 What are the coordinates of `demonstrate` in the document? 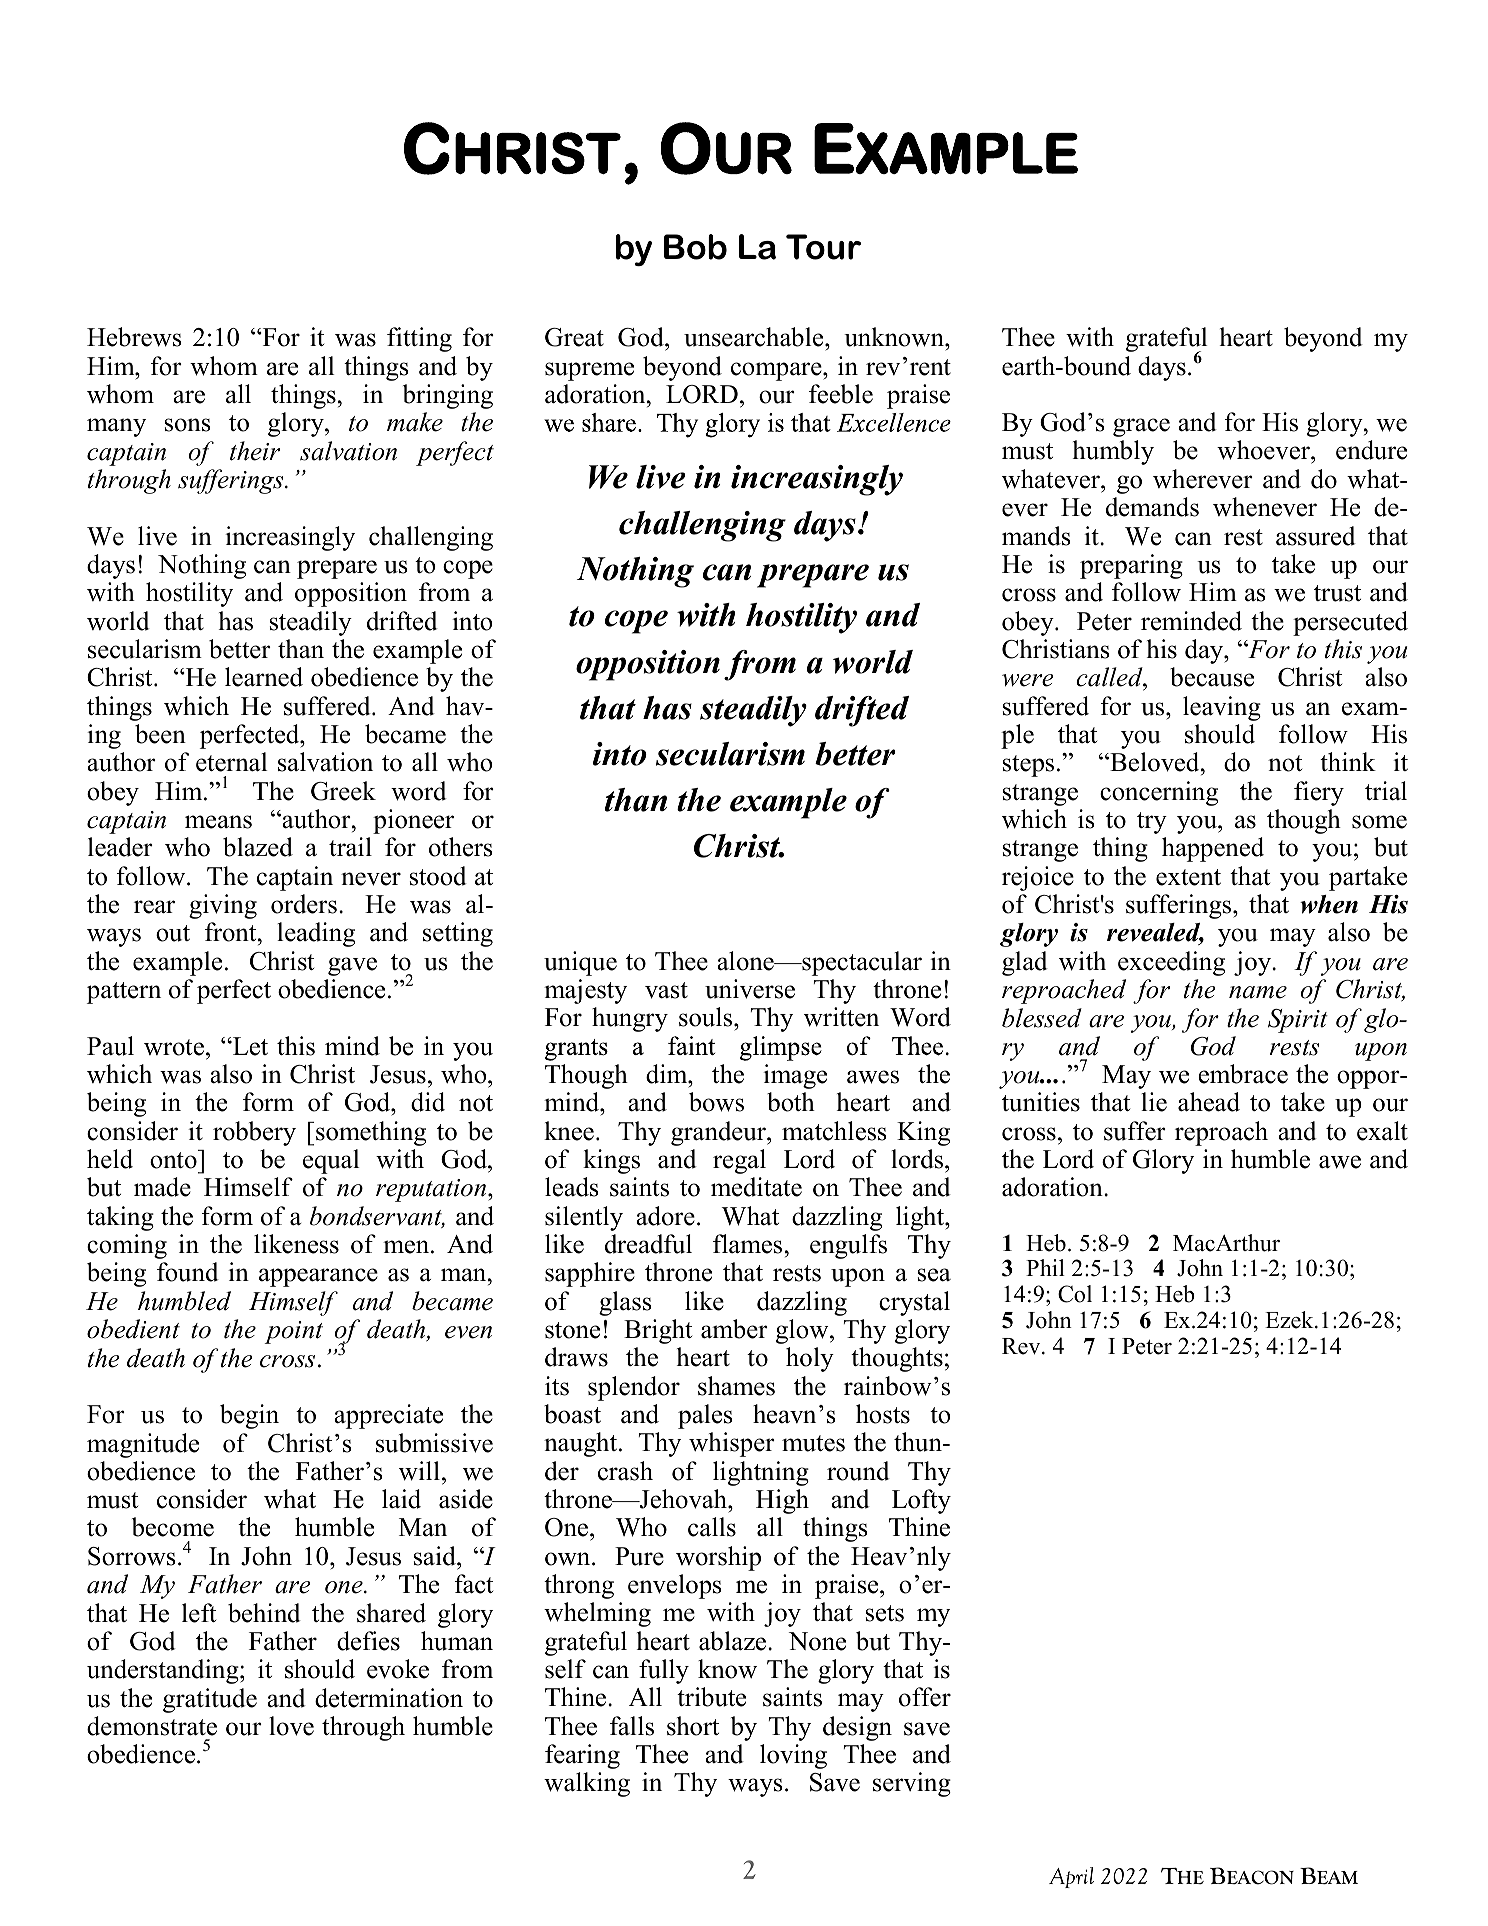 It's located at (152, 1726).
